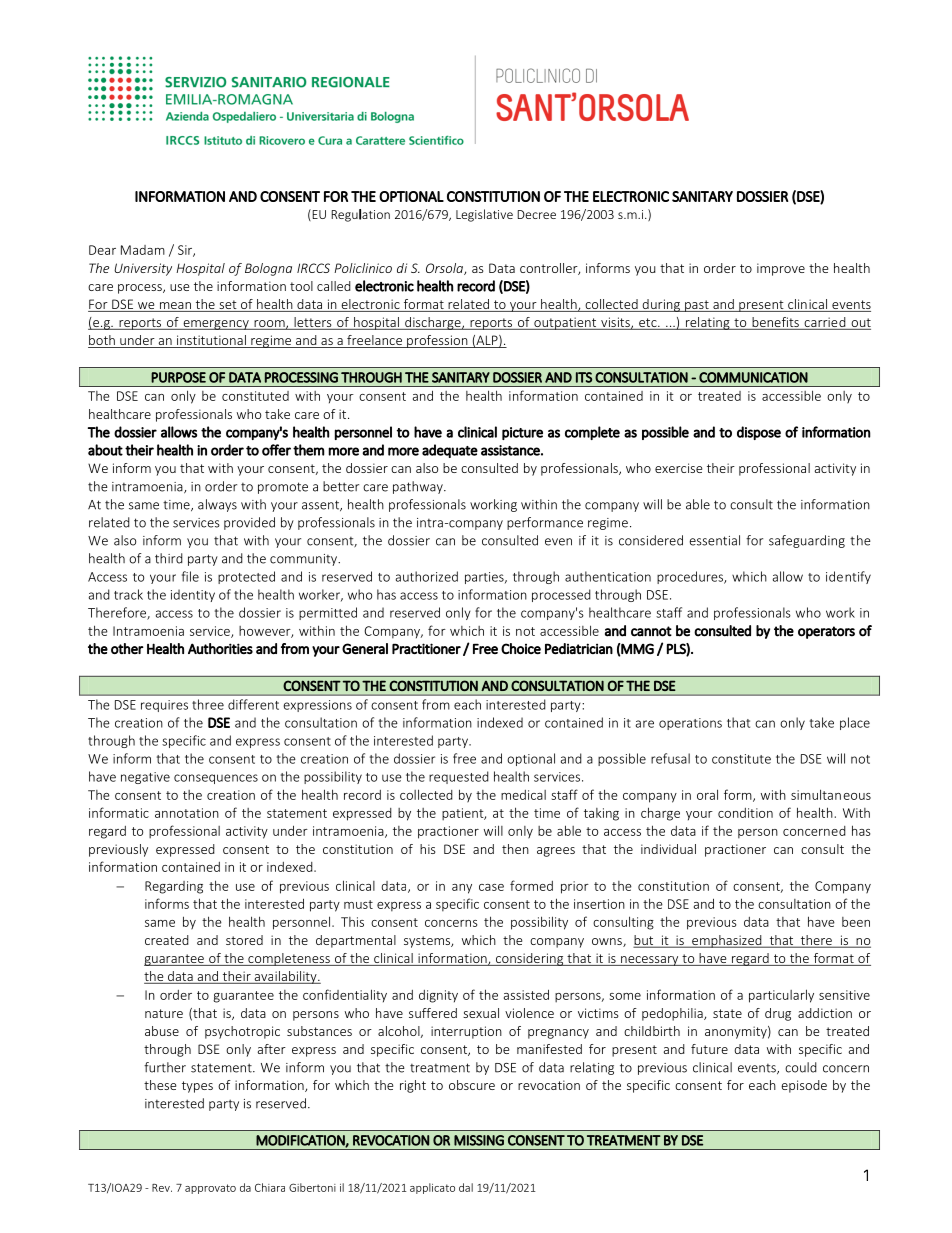  Describe the element at coordinates (491, 887) in the page. I see `case` at that location.
